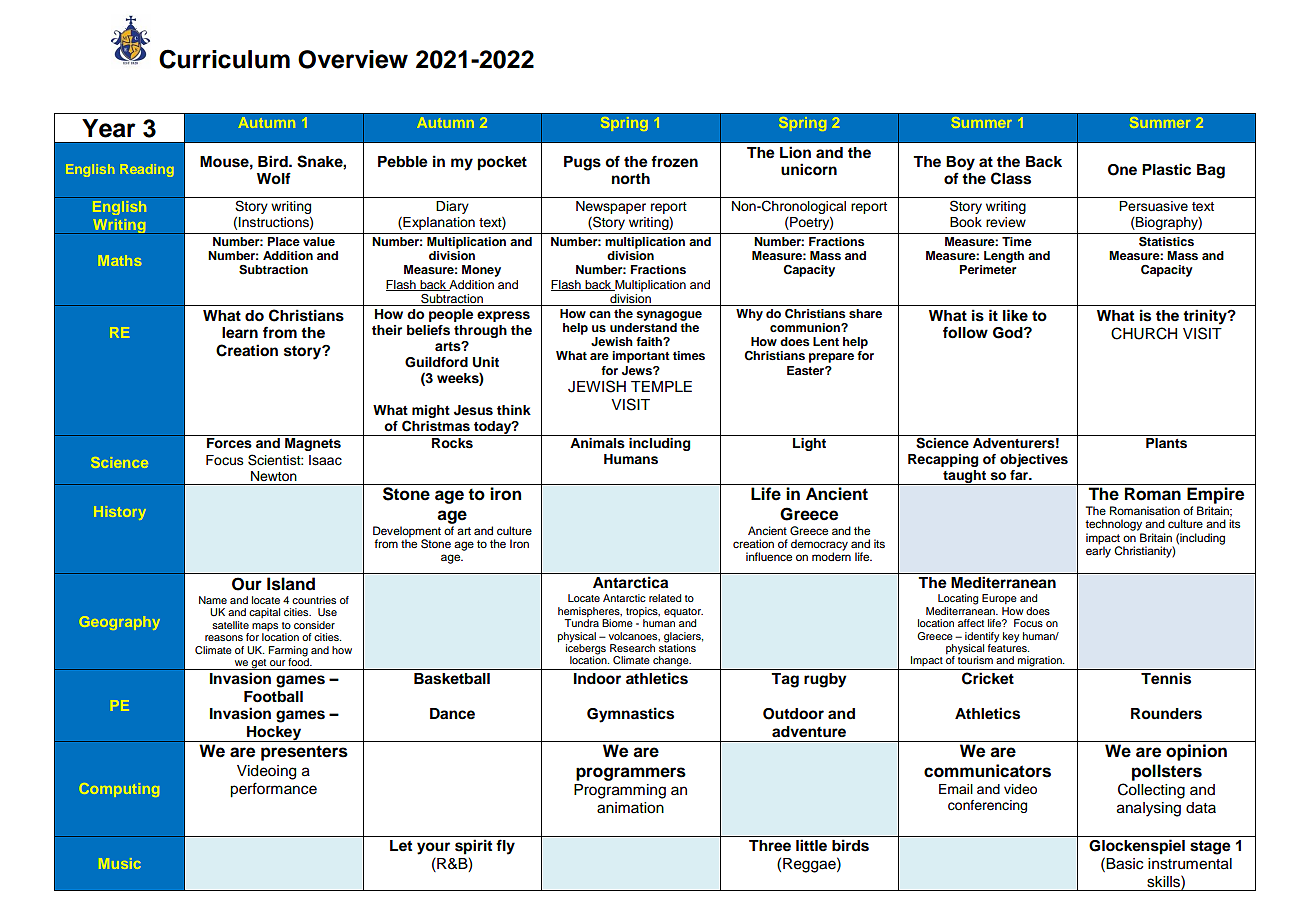 The image size is (1308, 924). Describe the element at coordinates (1041, 661) in the document. I see `migration` at that location.
